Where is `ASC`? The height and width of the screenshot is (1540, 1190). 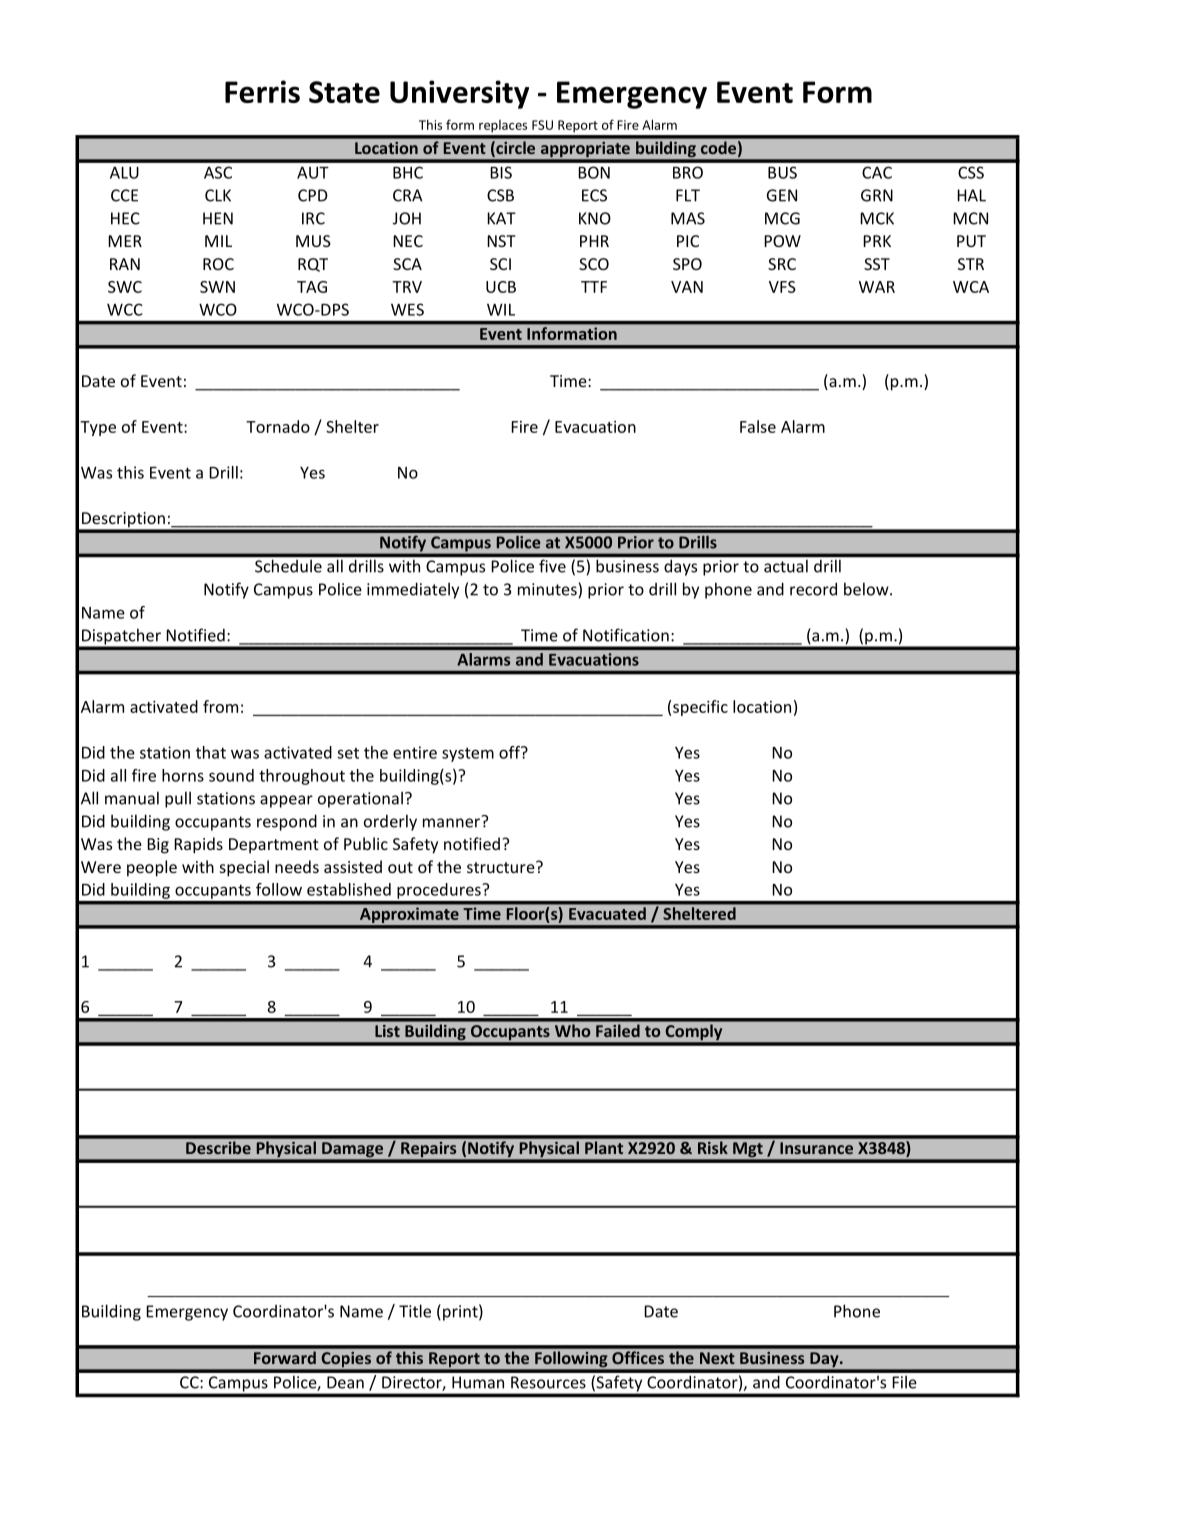
ASC is located at coordinates (218, 172).
